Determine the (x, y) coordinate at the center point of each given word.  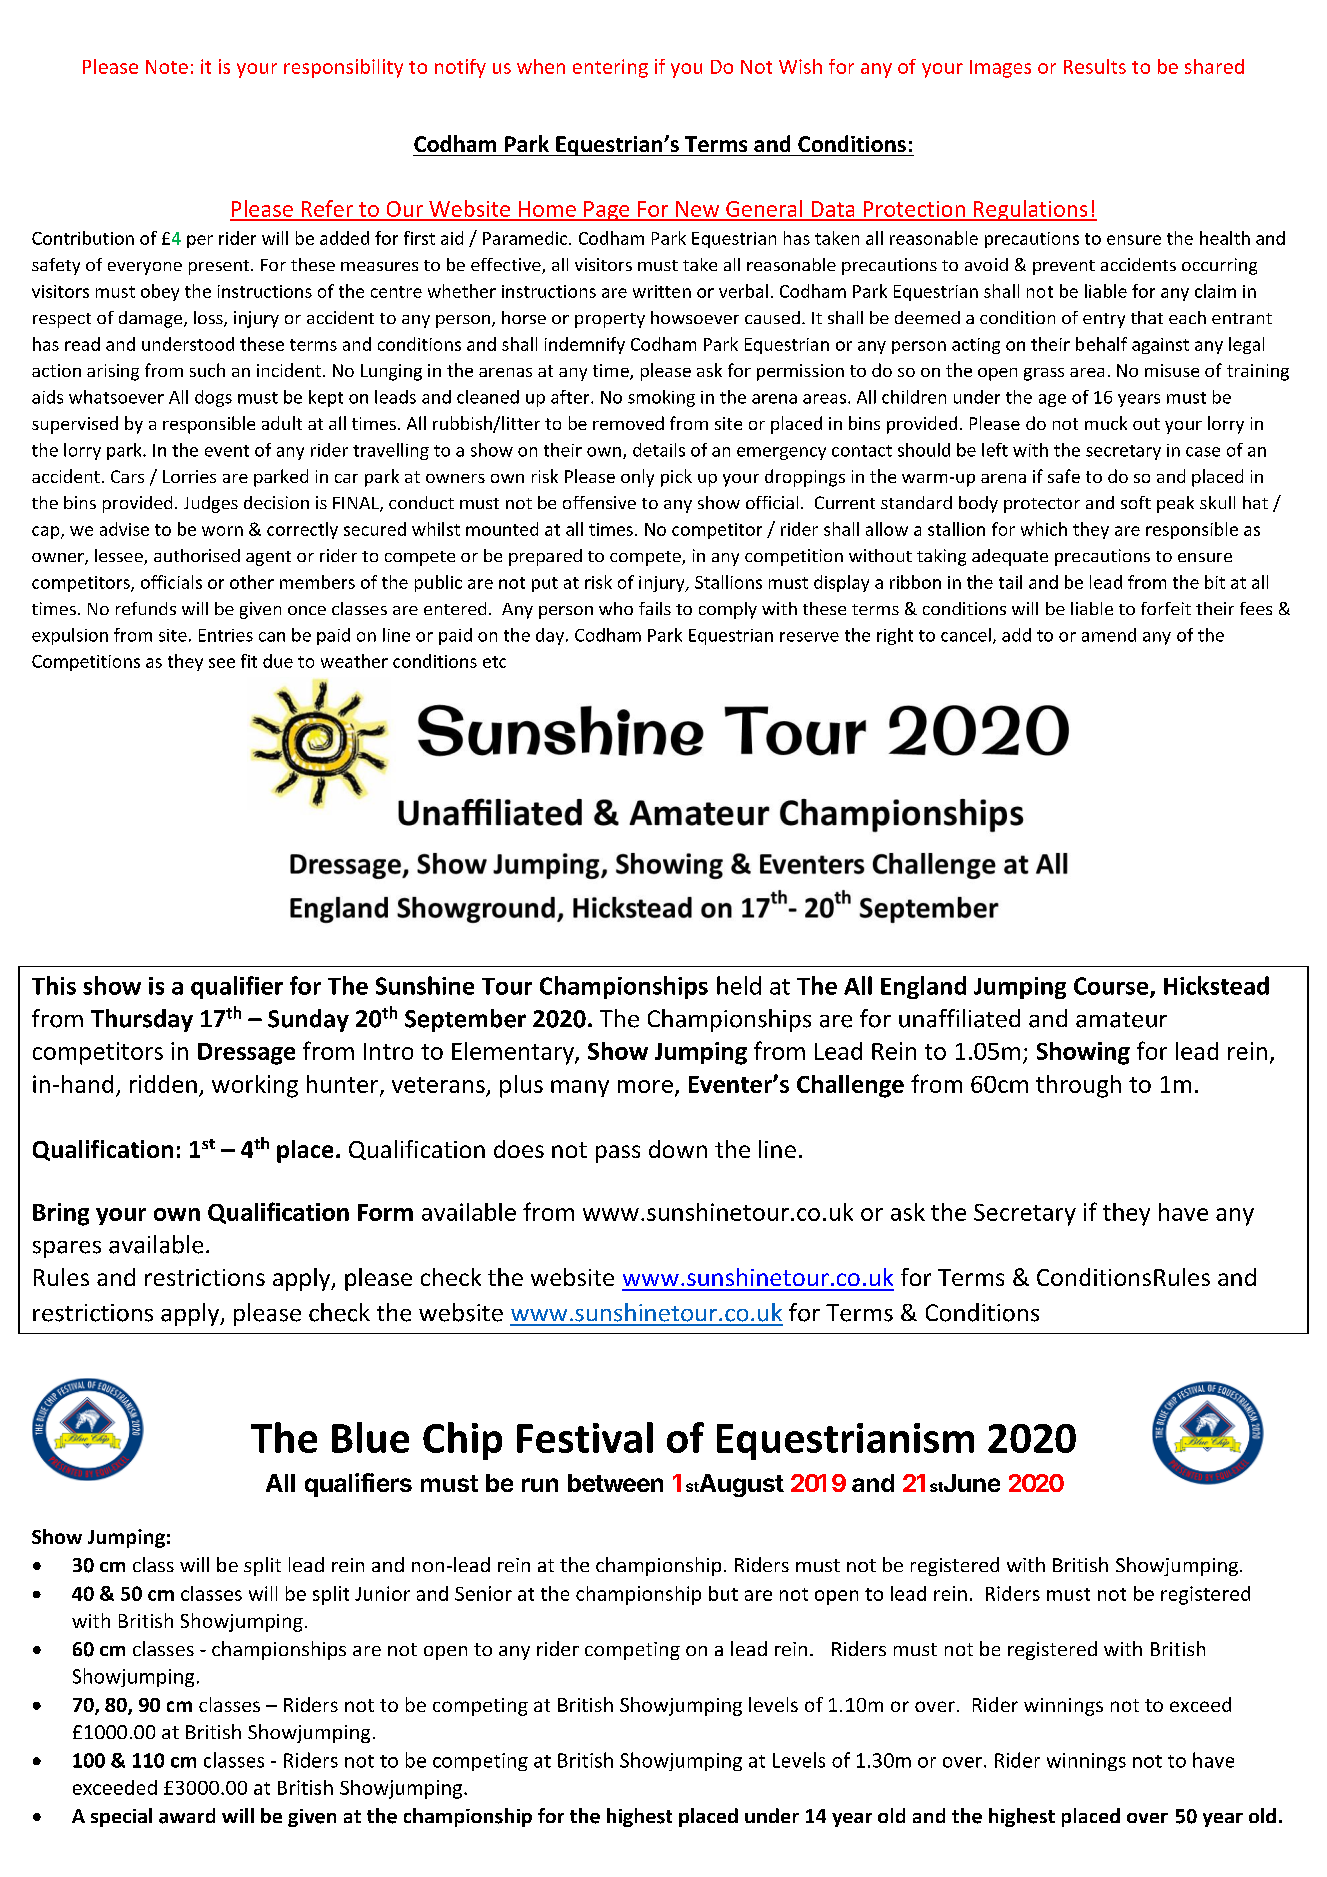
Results (1095, 66)
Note (167, 67)
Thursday (142, 1020)
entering (610, 68)
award (187, 1816)
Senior (483, 1593)
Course (1112, 987)
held (739, 985)
